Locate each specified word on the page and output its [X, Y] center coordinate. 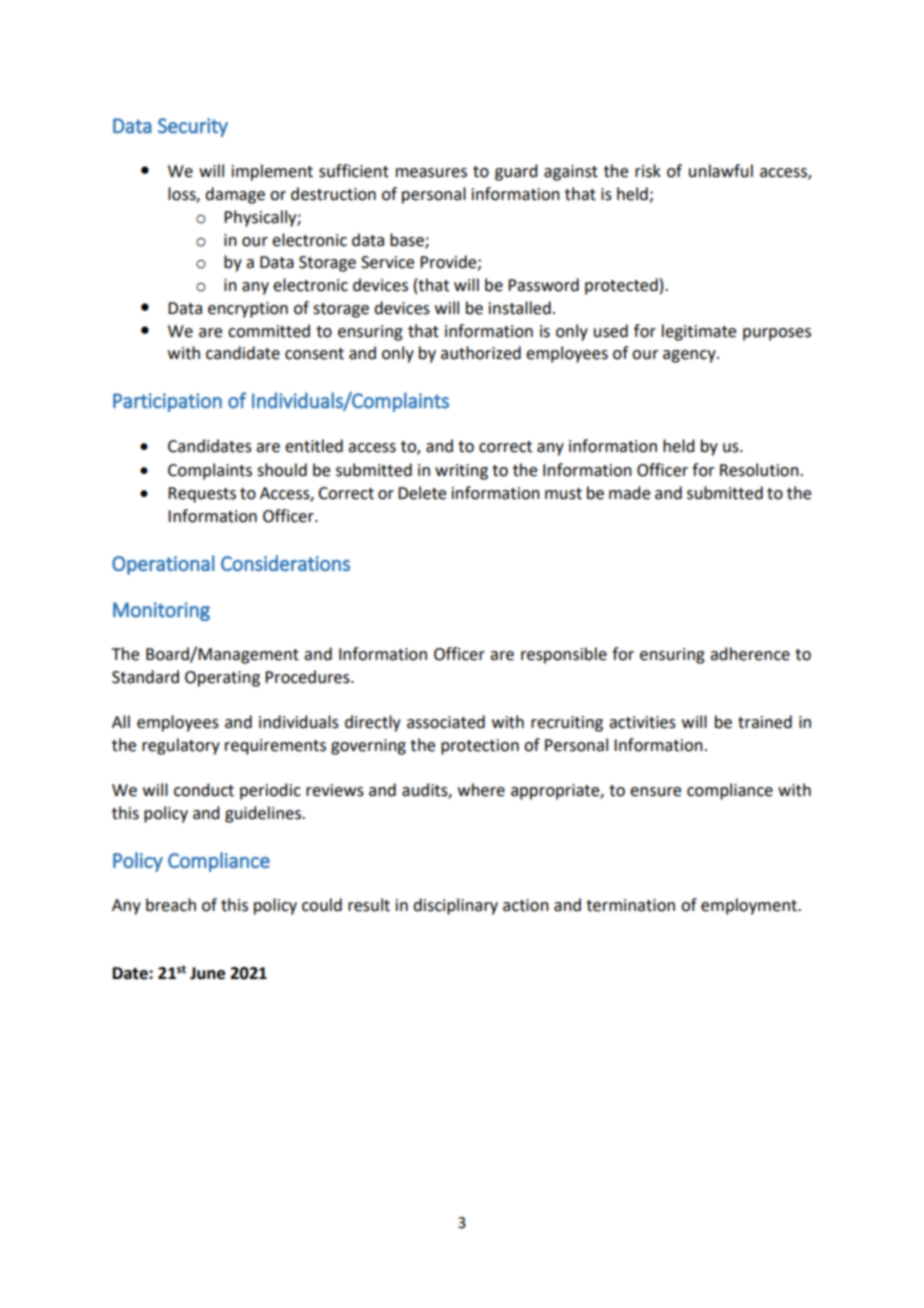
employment [750, 906]
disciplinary [455, 906]
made [629, 493]
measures [431, 173]
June [207, 973]
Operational [163, 565]
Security [193, 127]
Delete [422, 493]
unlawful [721, 171]
